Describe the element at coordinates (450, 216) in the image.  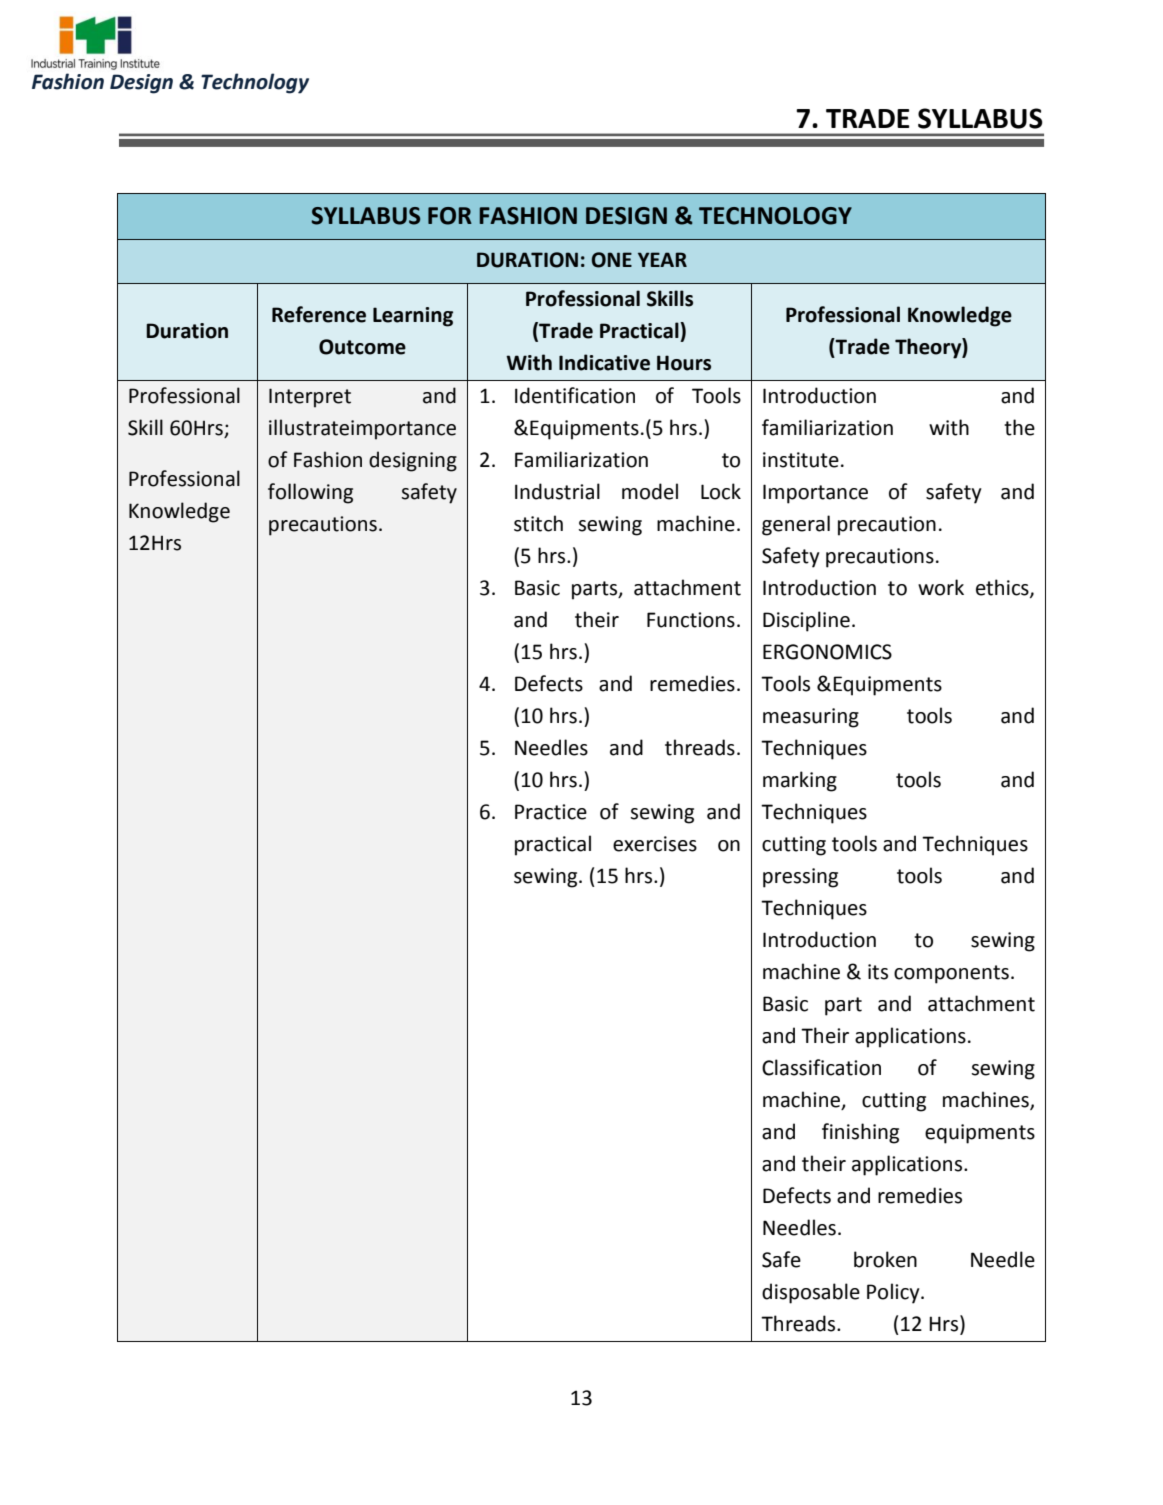
I see `FOR` at that location.
